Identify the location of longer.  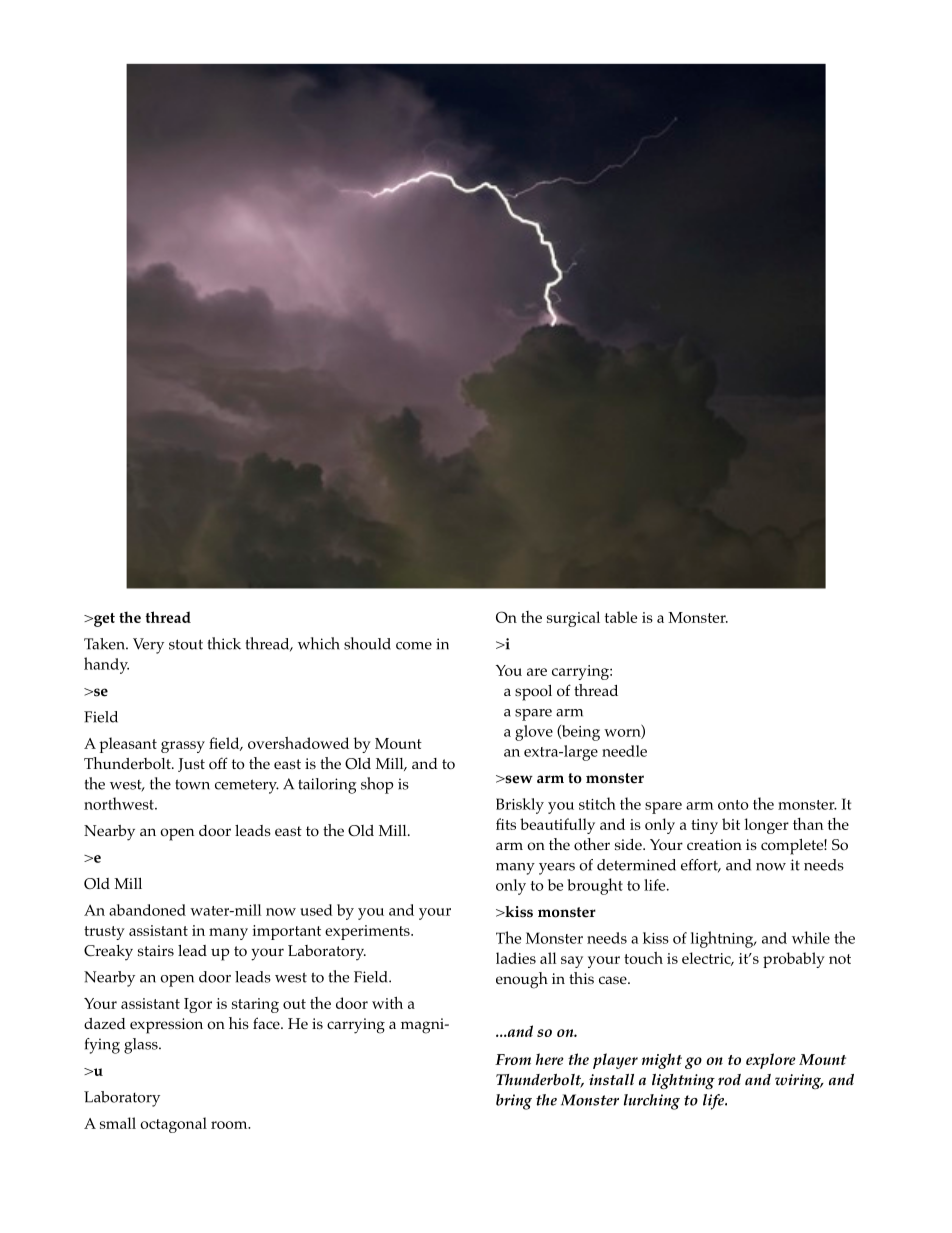
(767, 826).
